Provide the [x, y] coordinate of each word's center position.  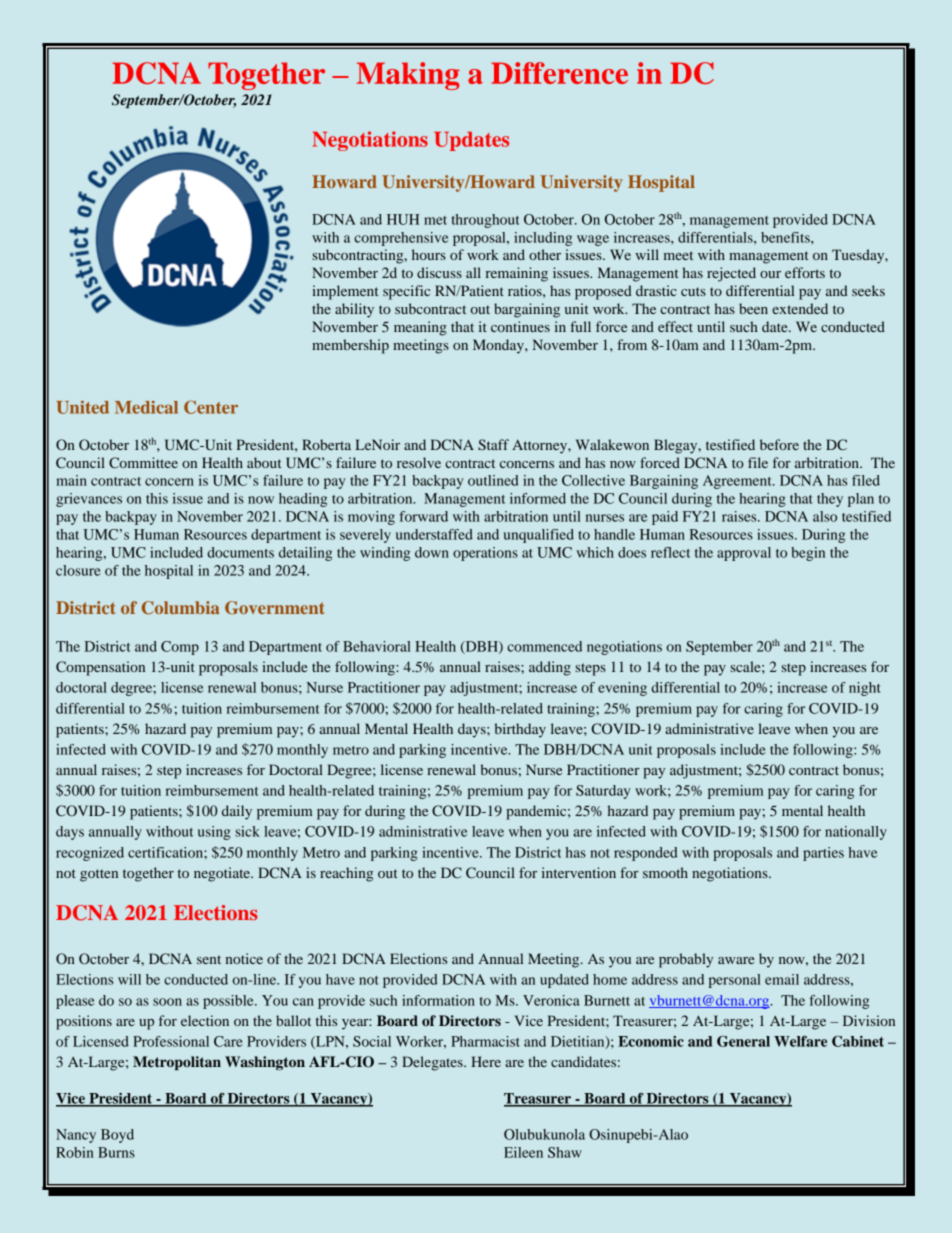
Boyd [117, 1136]
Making [408, 76]
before [779, 444]
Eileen [523, 1152]
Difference [559, 73]
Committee [143, 462]
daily [237, 812]
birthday [520, 730]
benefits [786, 237]
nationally [856, 833]
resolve [419, 462]
